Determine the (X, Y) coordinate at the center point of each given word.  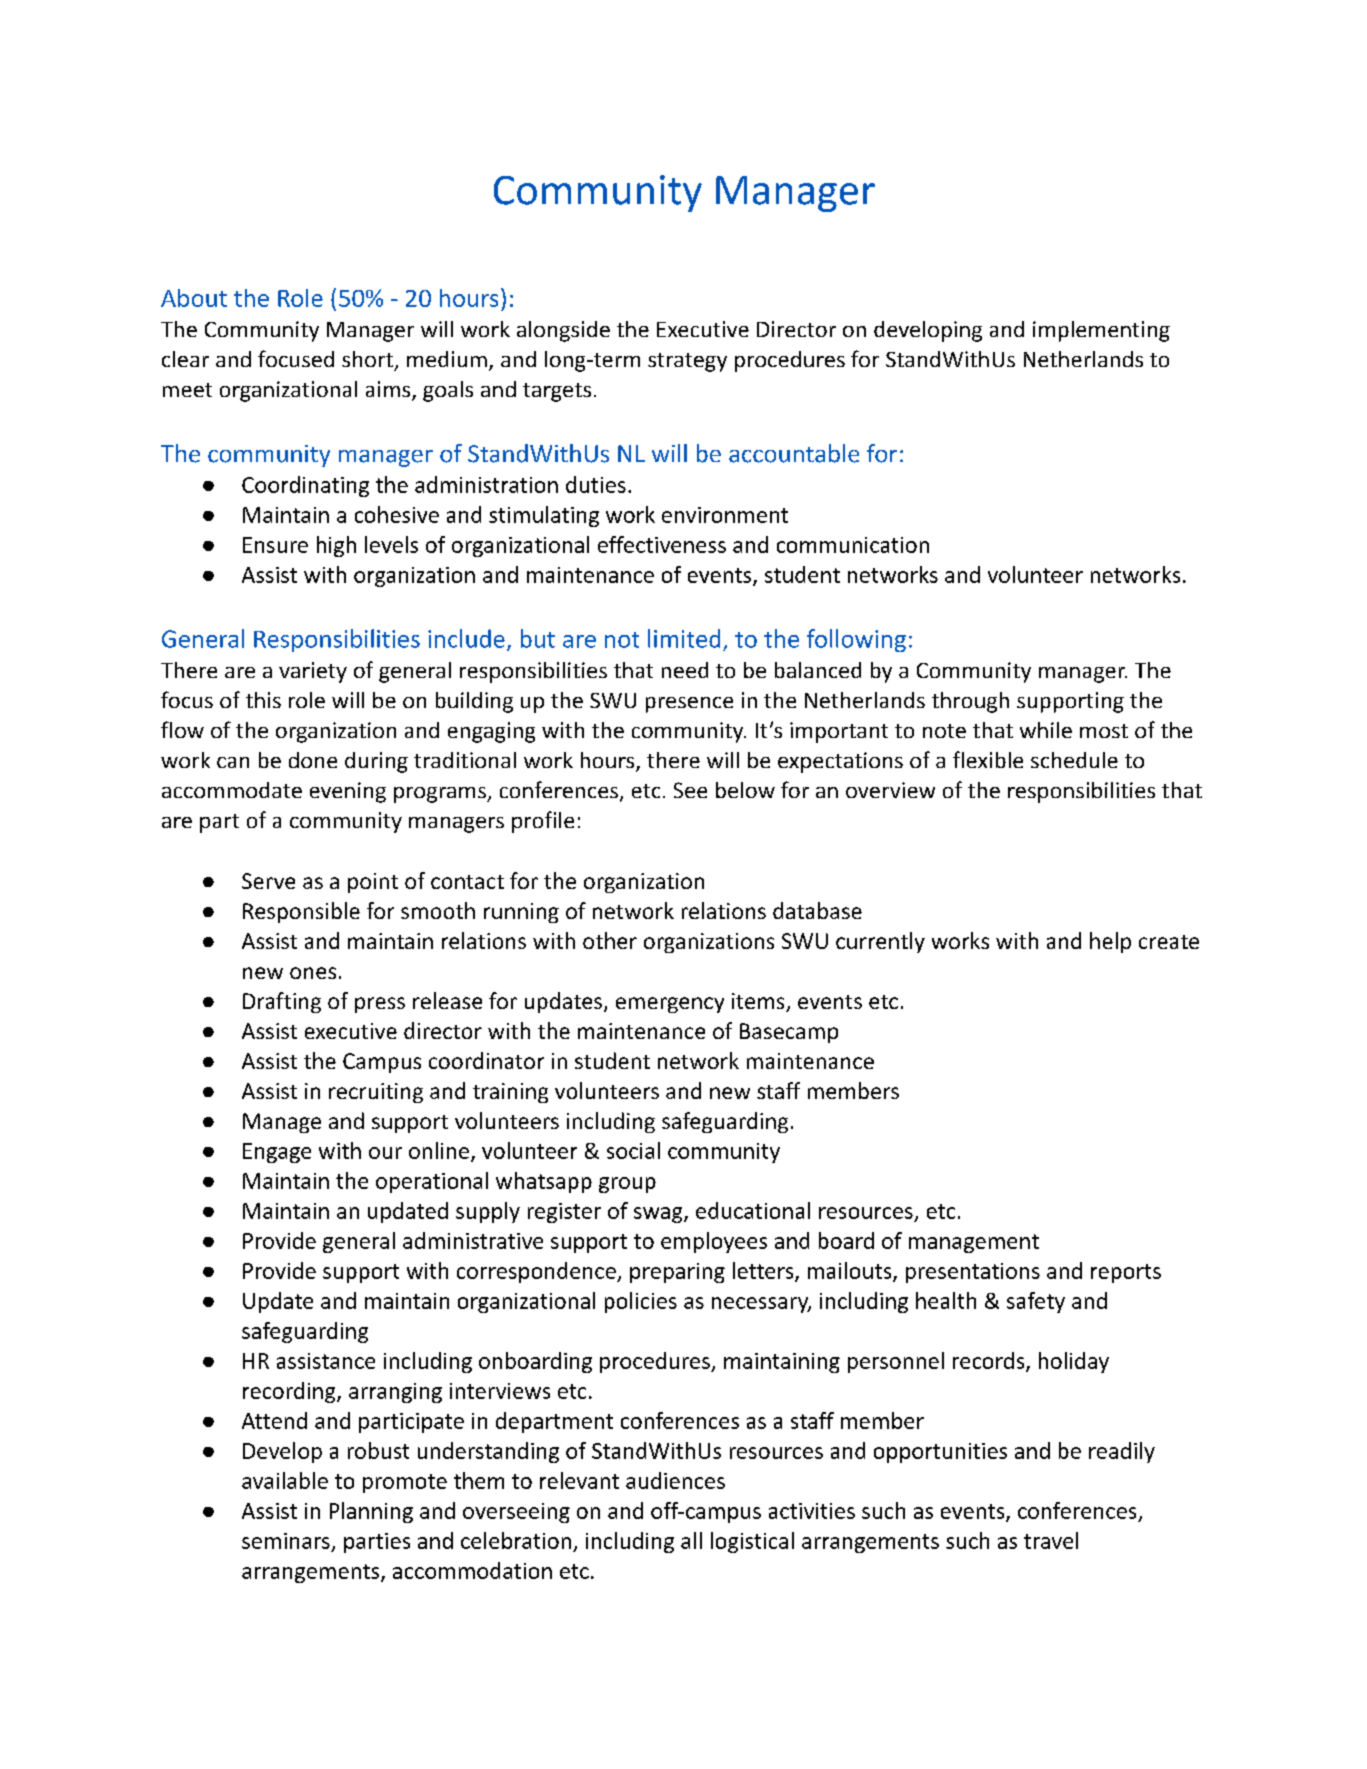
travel (1051, 1540)
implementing (1101, 331)
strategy (687, 362)
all (691, 1540)
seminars (286, 1541)
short (367, 359)
